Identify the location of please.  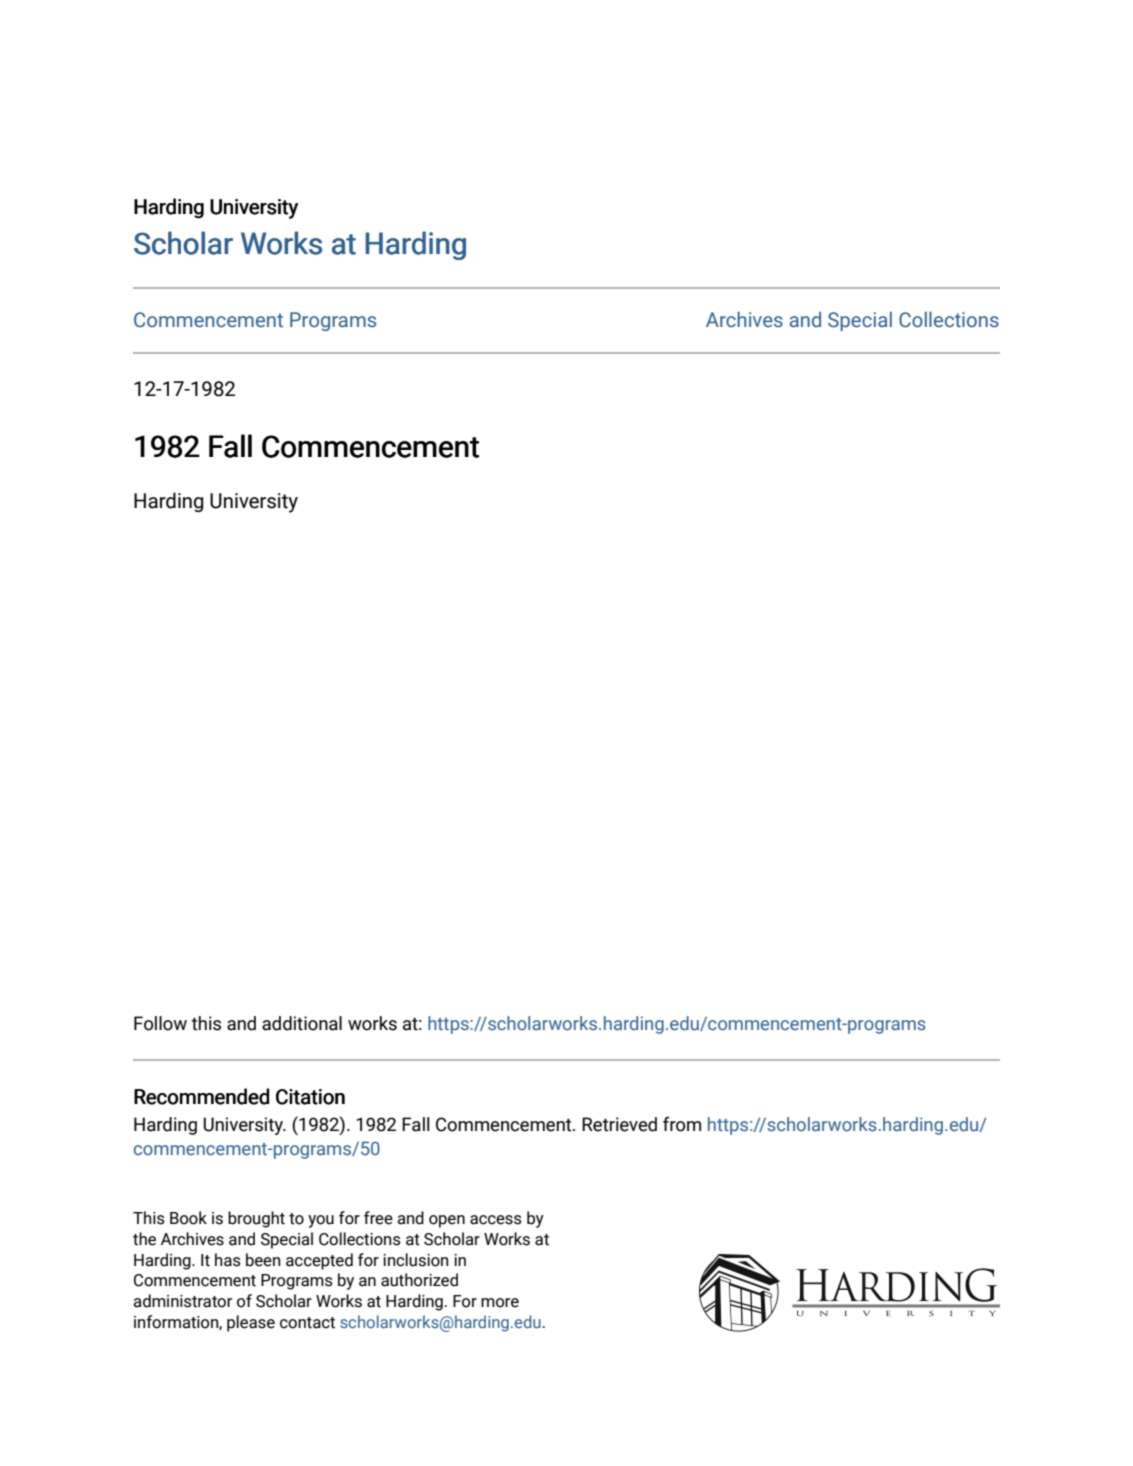
(251, 1323).
